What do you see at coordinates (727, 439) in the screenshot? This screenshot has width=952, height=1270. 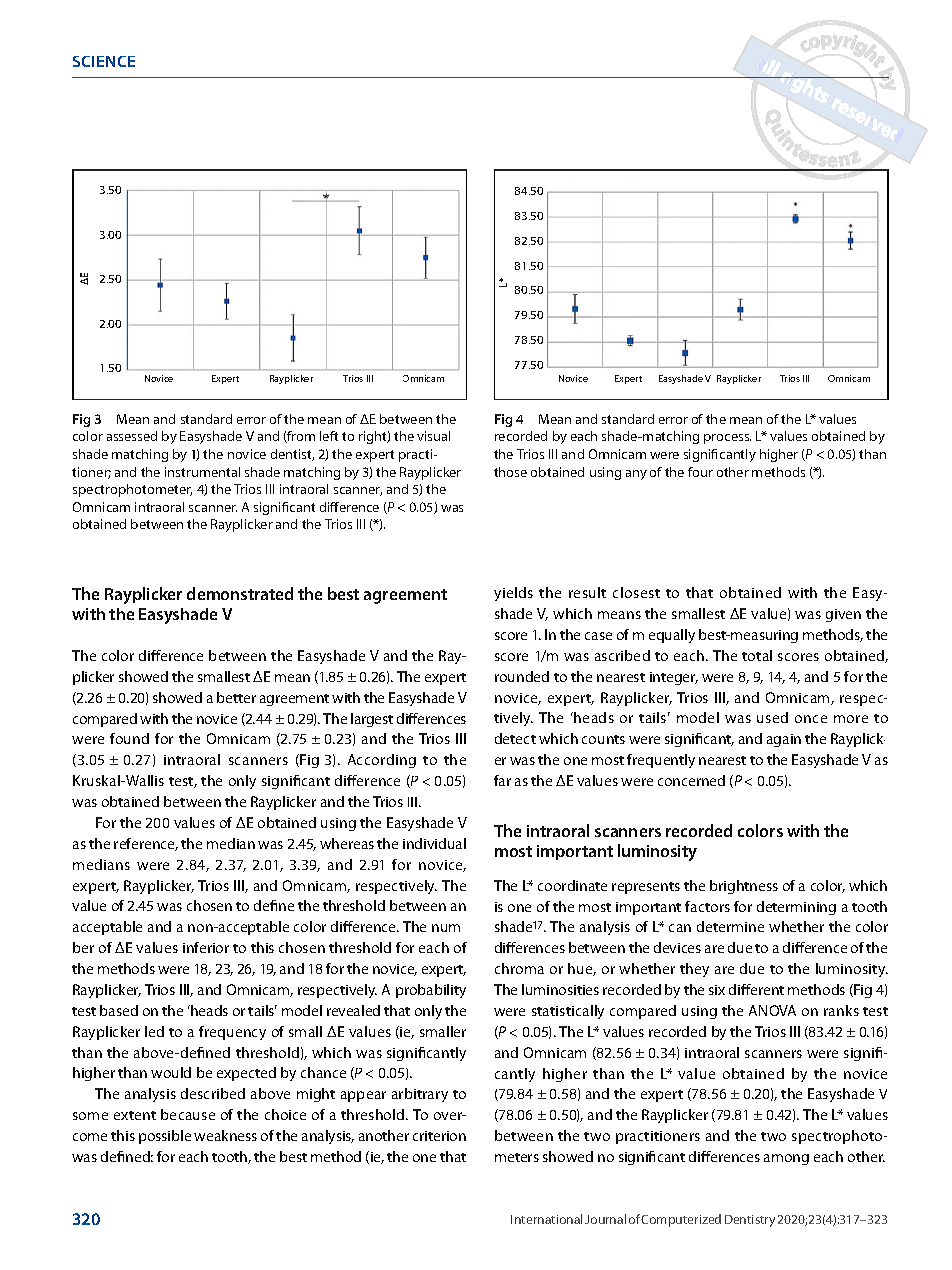 I see `process` at bounding box center [727, 439].
